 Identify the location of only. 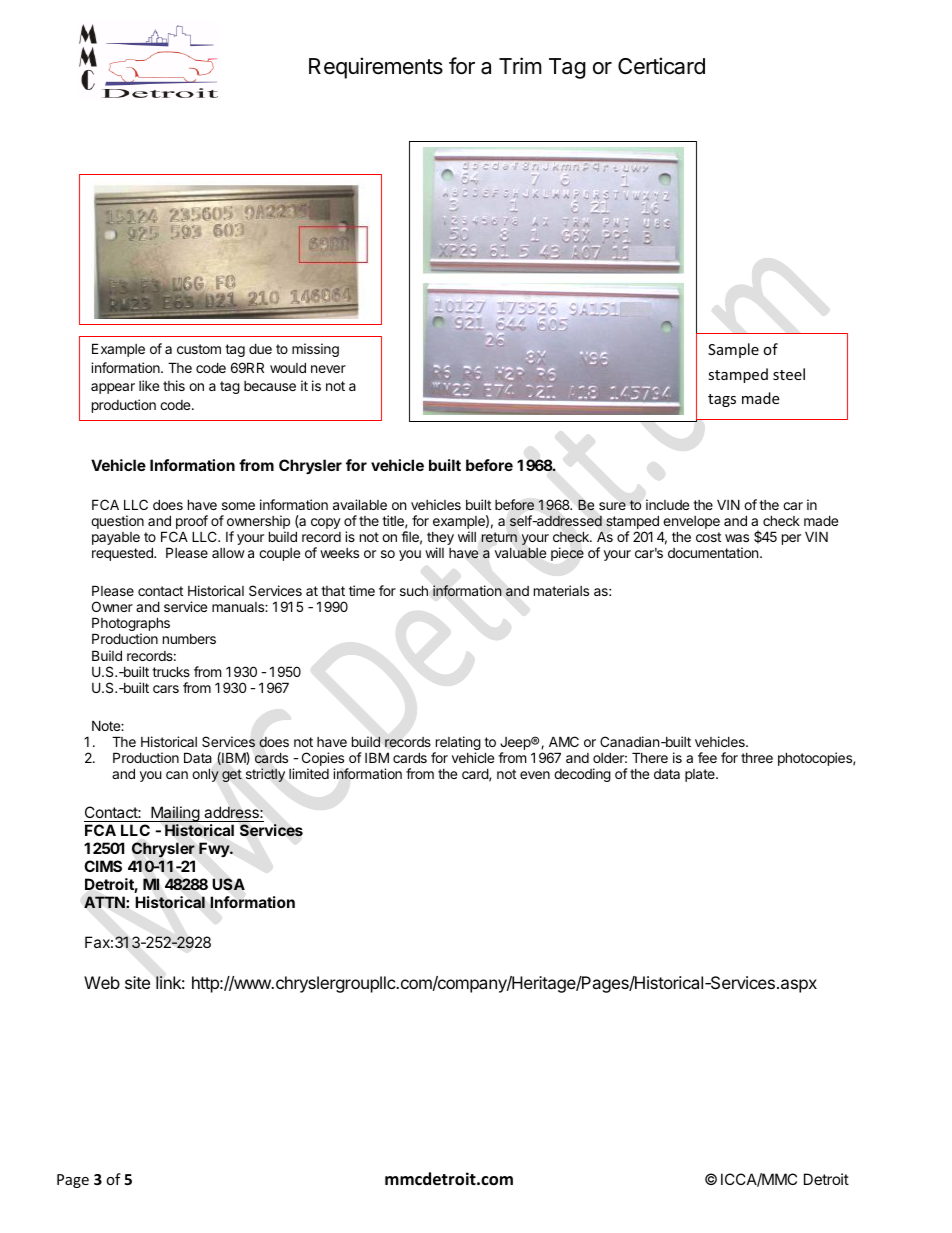
(205, 775).
